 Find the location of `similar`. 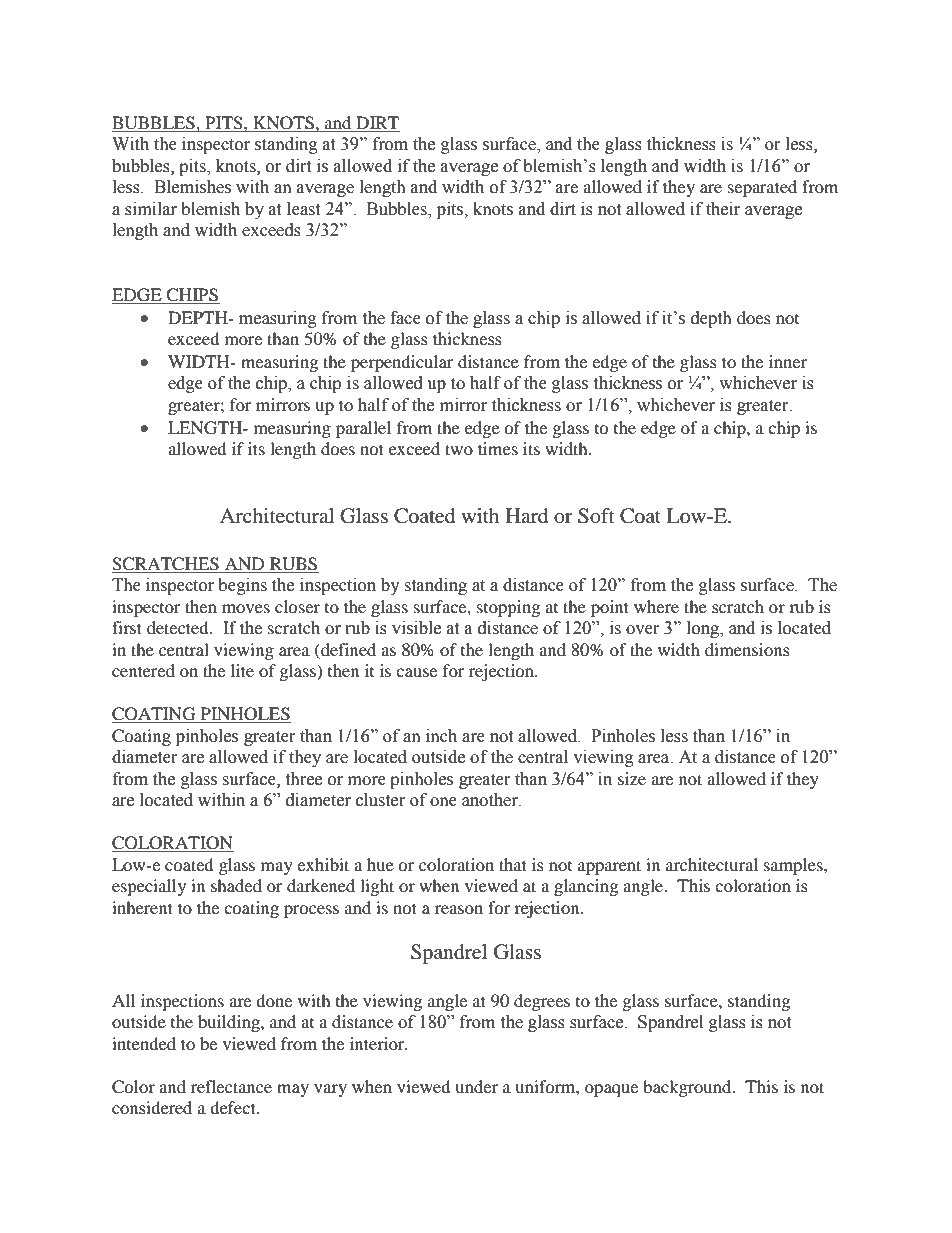

similar is located at coordinates (151, 209).
